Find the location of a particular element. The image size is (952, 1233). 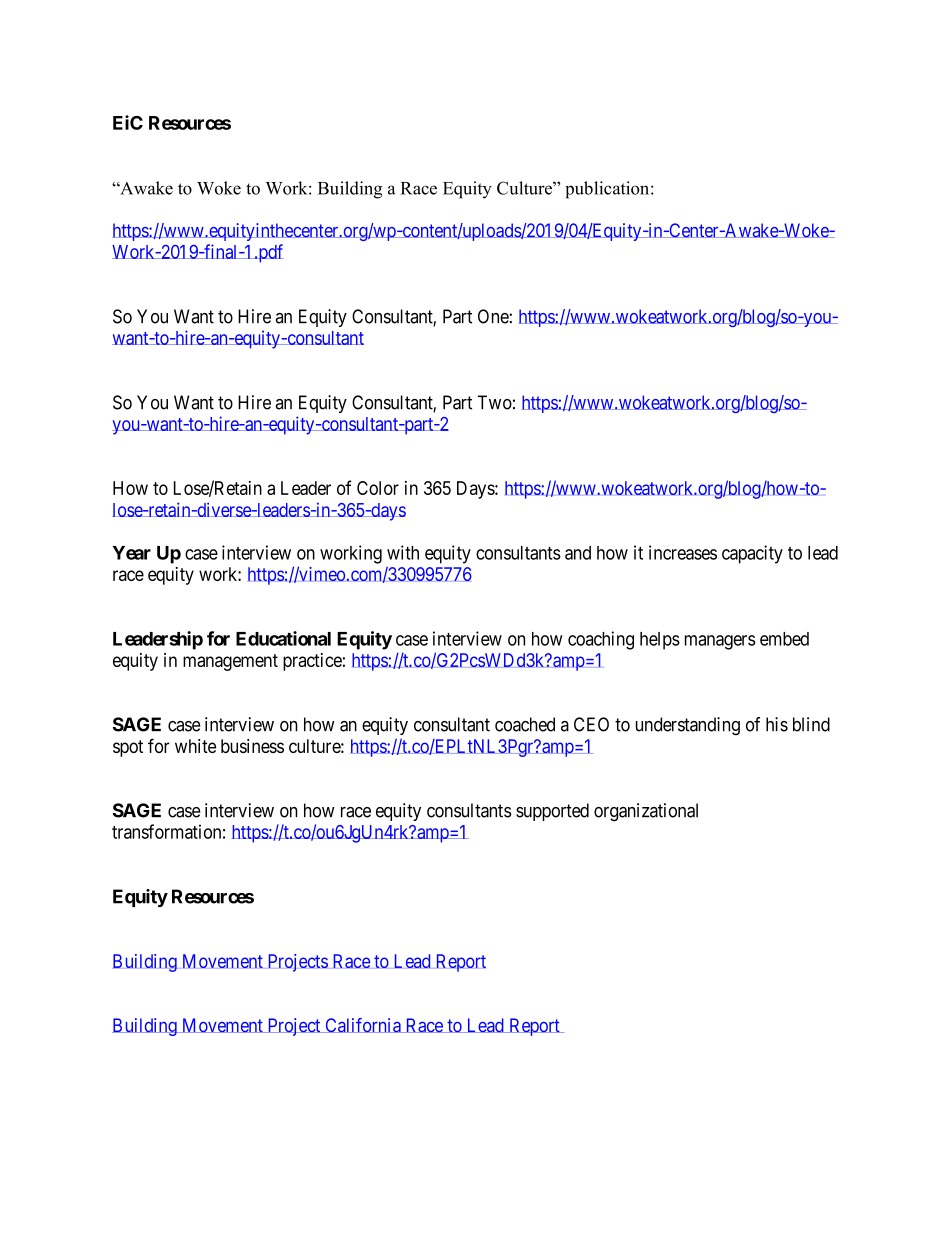

supported is located at coordinates (552, 812).
